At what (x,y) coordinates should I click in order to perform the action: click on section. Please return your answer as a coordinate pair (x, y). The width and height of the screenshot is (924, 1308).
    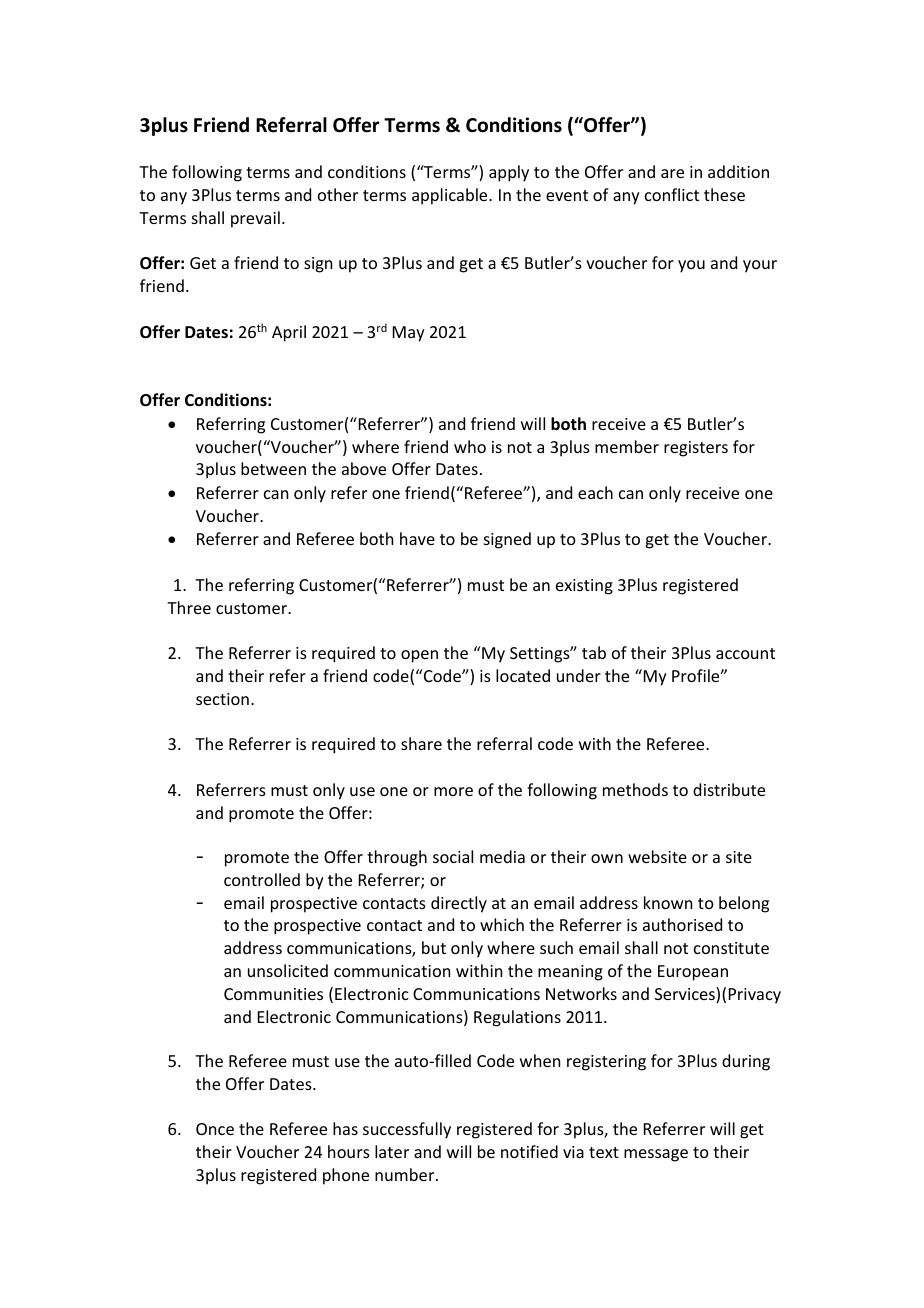
    Looking at the image, I should click on (222, 699).
